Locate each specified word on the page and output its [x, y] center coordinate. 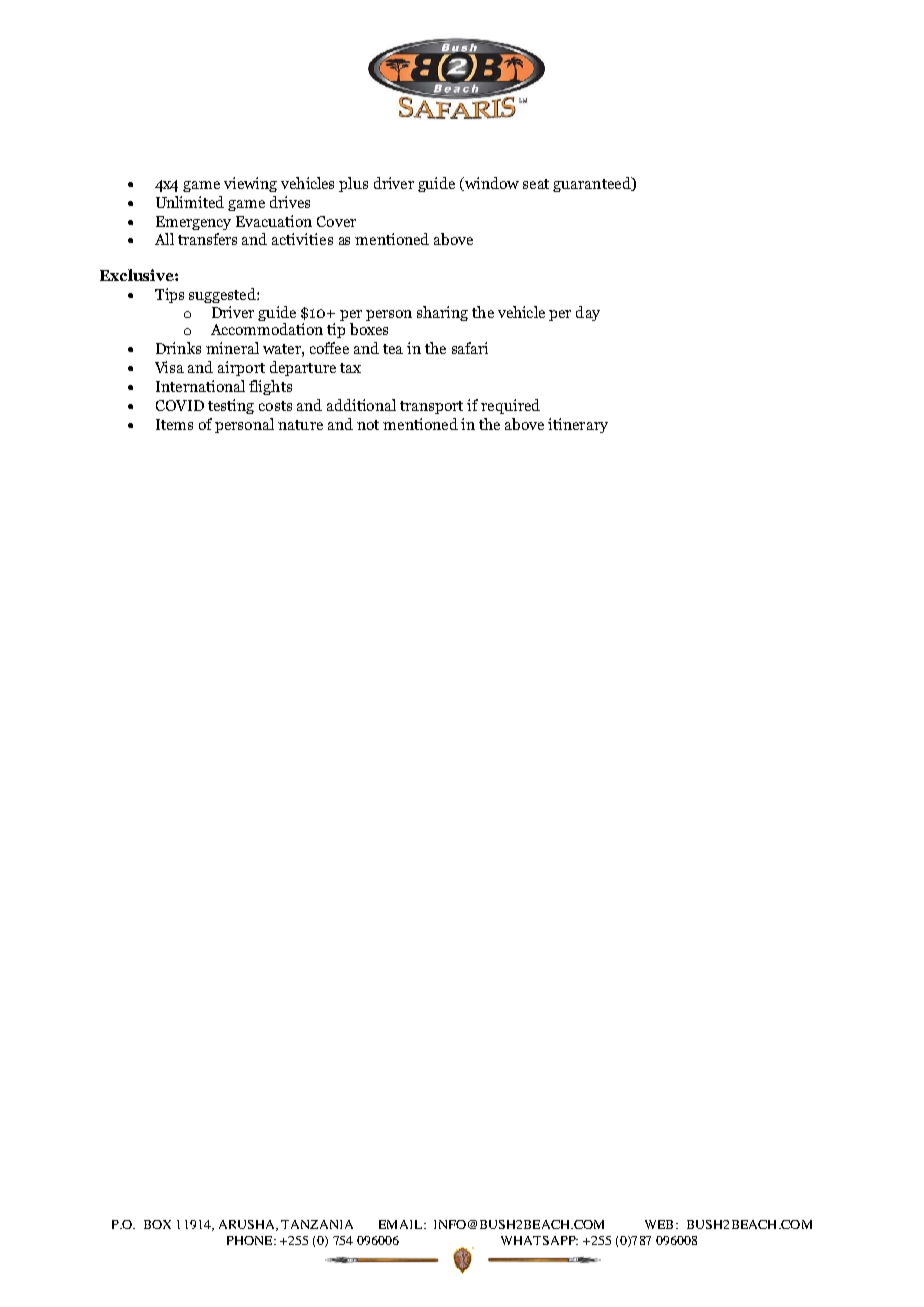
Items [174, 424]
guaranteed [593, 184]
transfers [207, 239]
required [510, 406]
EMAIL [402, 1224]
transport [431, 407]
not [368, 425]
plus [353, 184]
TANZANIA [317, 1224]
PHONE [251, 1240]
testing [231, 406]
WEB [659, 1224]
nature [300, 425]
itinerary [578, 425]
